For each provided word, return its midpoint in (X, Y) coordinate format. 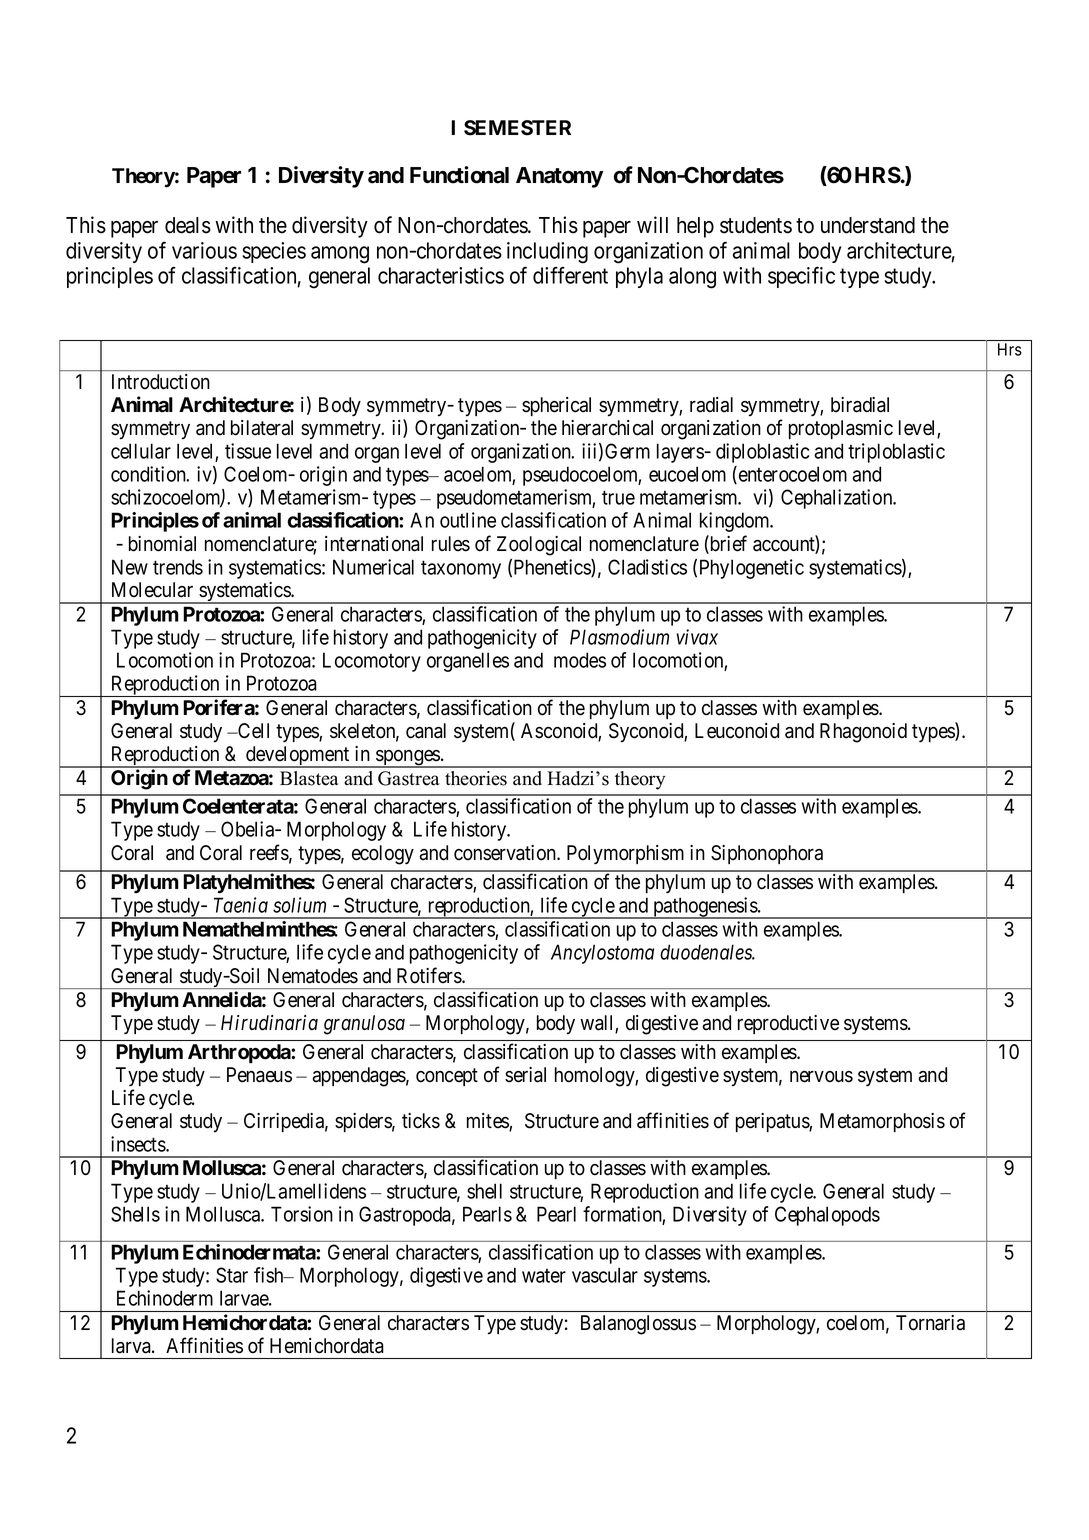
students (756, 225)
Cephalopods (827, 1216)
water (544, 1276)
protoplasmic (841, 429)
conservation (506, 853)
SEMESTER (517, 128)
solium (299, 905)
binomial (162, 544)
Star (232, 1275)
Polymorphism (625, 855)
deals (188, 225)
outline (468, 520)
